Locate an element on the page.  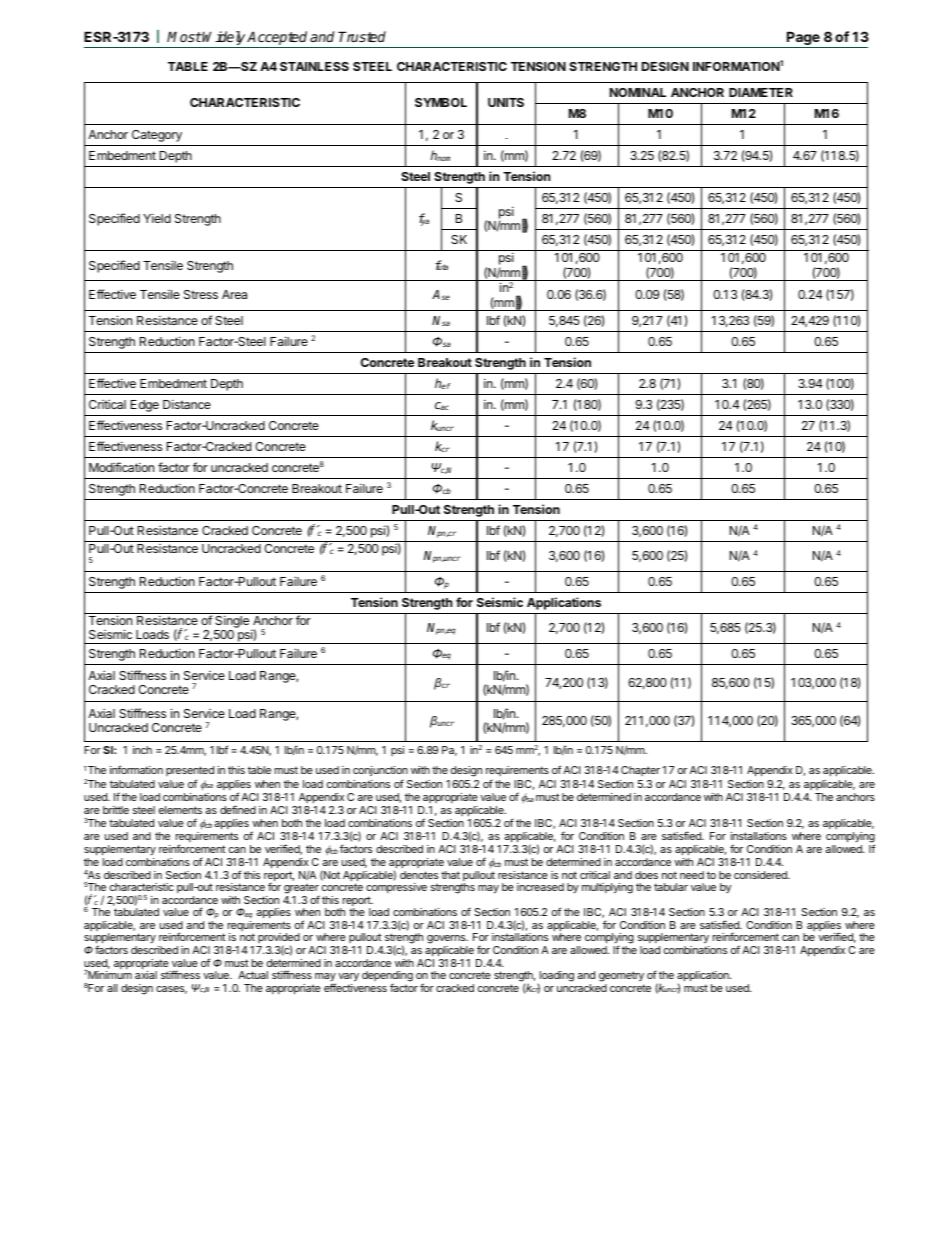
tabular is located at coordinates (671, 887).
